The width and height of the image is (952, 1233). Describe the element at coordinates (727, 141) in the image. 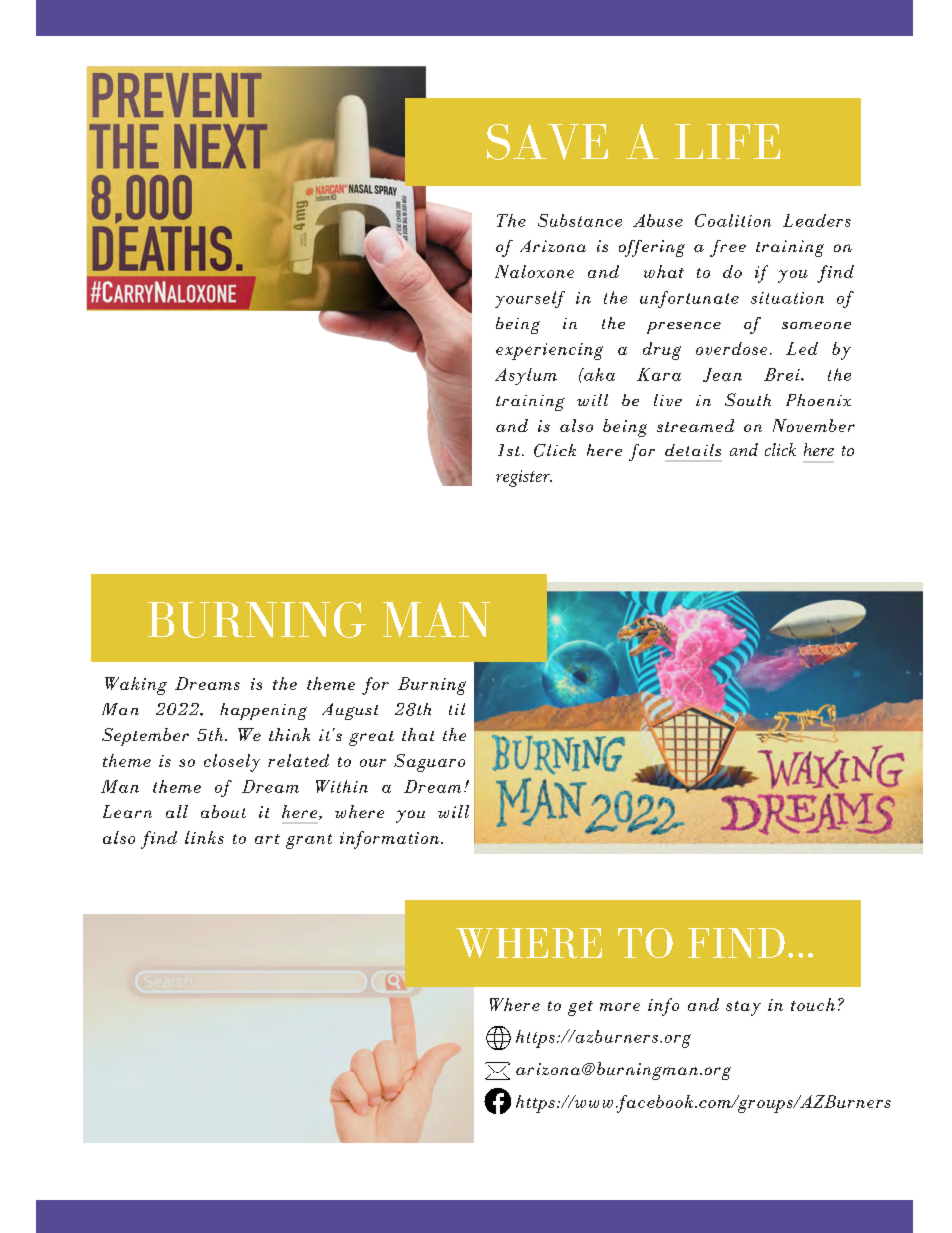

I see `LIFE` at that location.
